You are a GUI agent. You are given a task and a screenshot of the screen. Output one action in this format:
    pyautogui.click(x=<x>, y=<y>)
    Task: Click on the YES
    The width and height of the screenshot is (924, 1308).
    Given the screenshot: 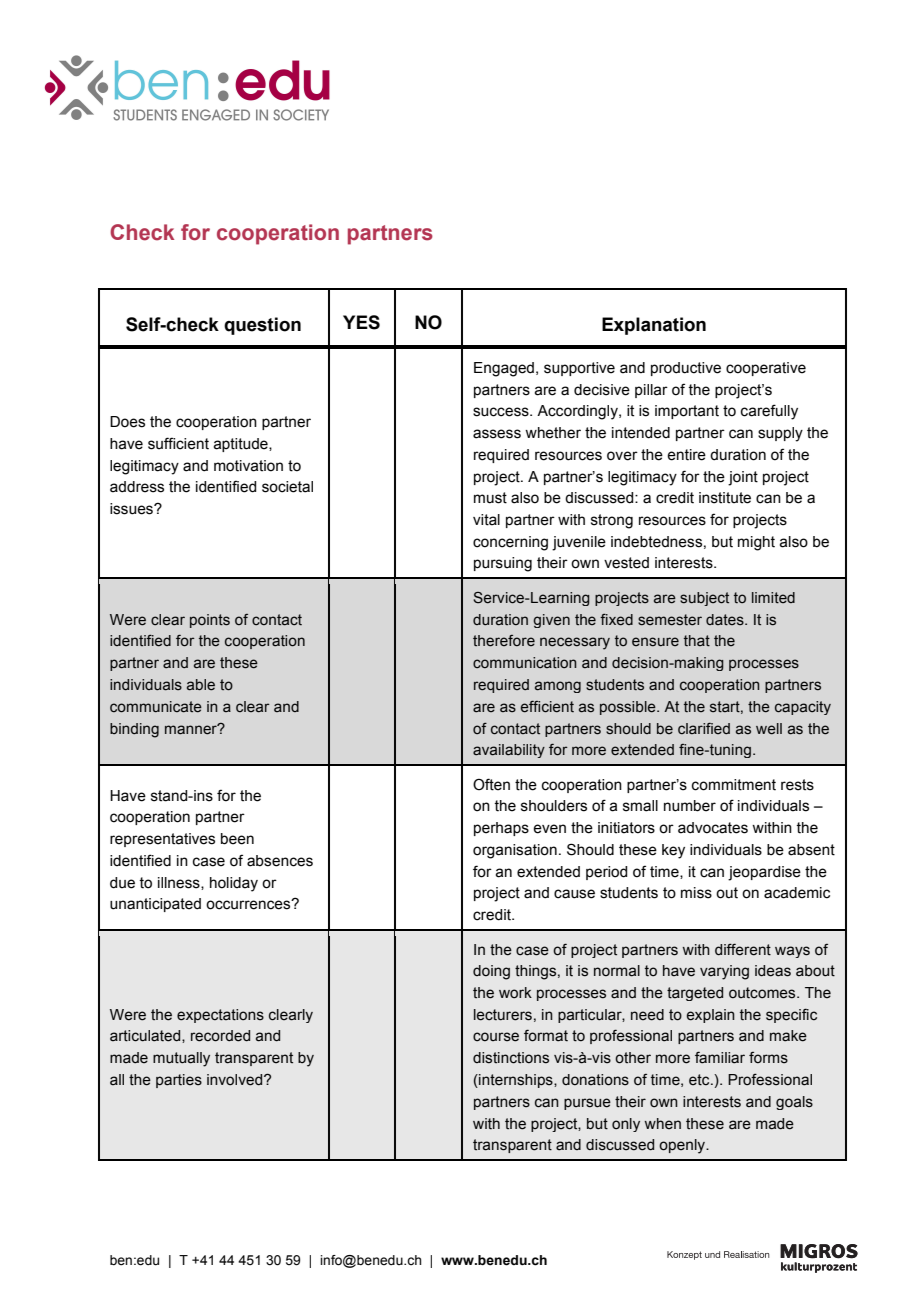 What is the action you would take?
    pyautogui.click(x=361, y=322)
